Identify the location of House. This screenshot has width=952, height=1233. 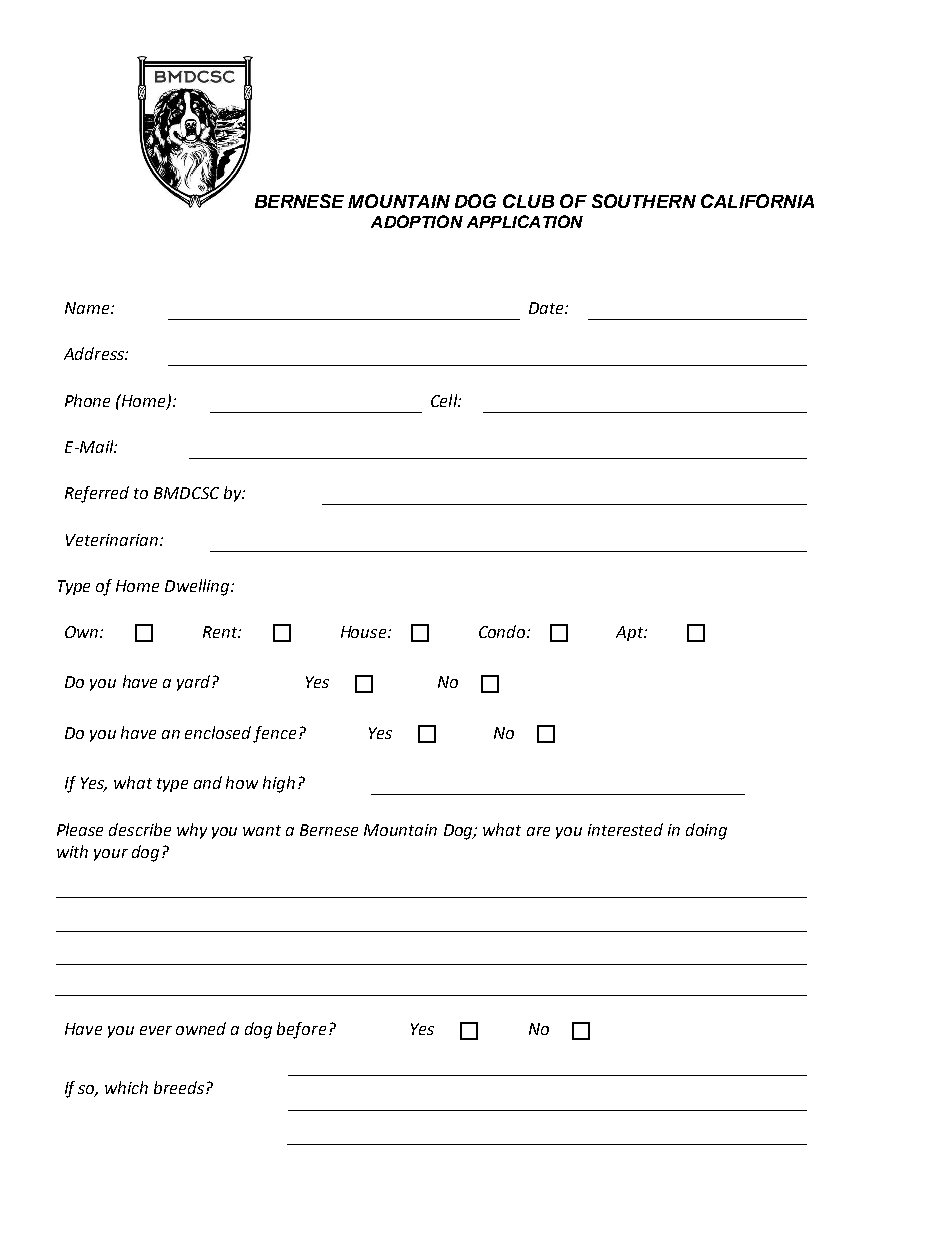
(365, 632).
